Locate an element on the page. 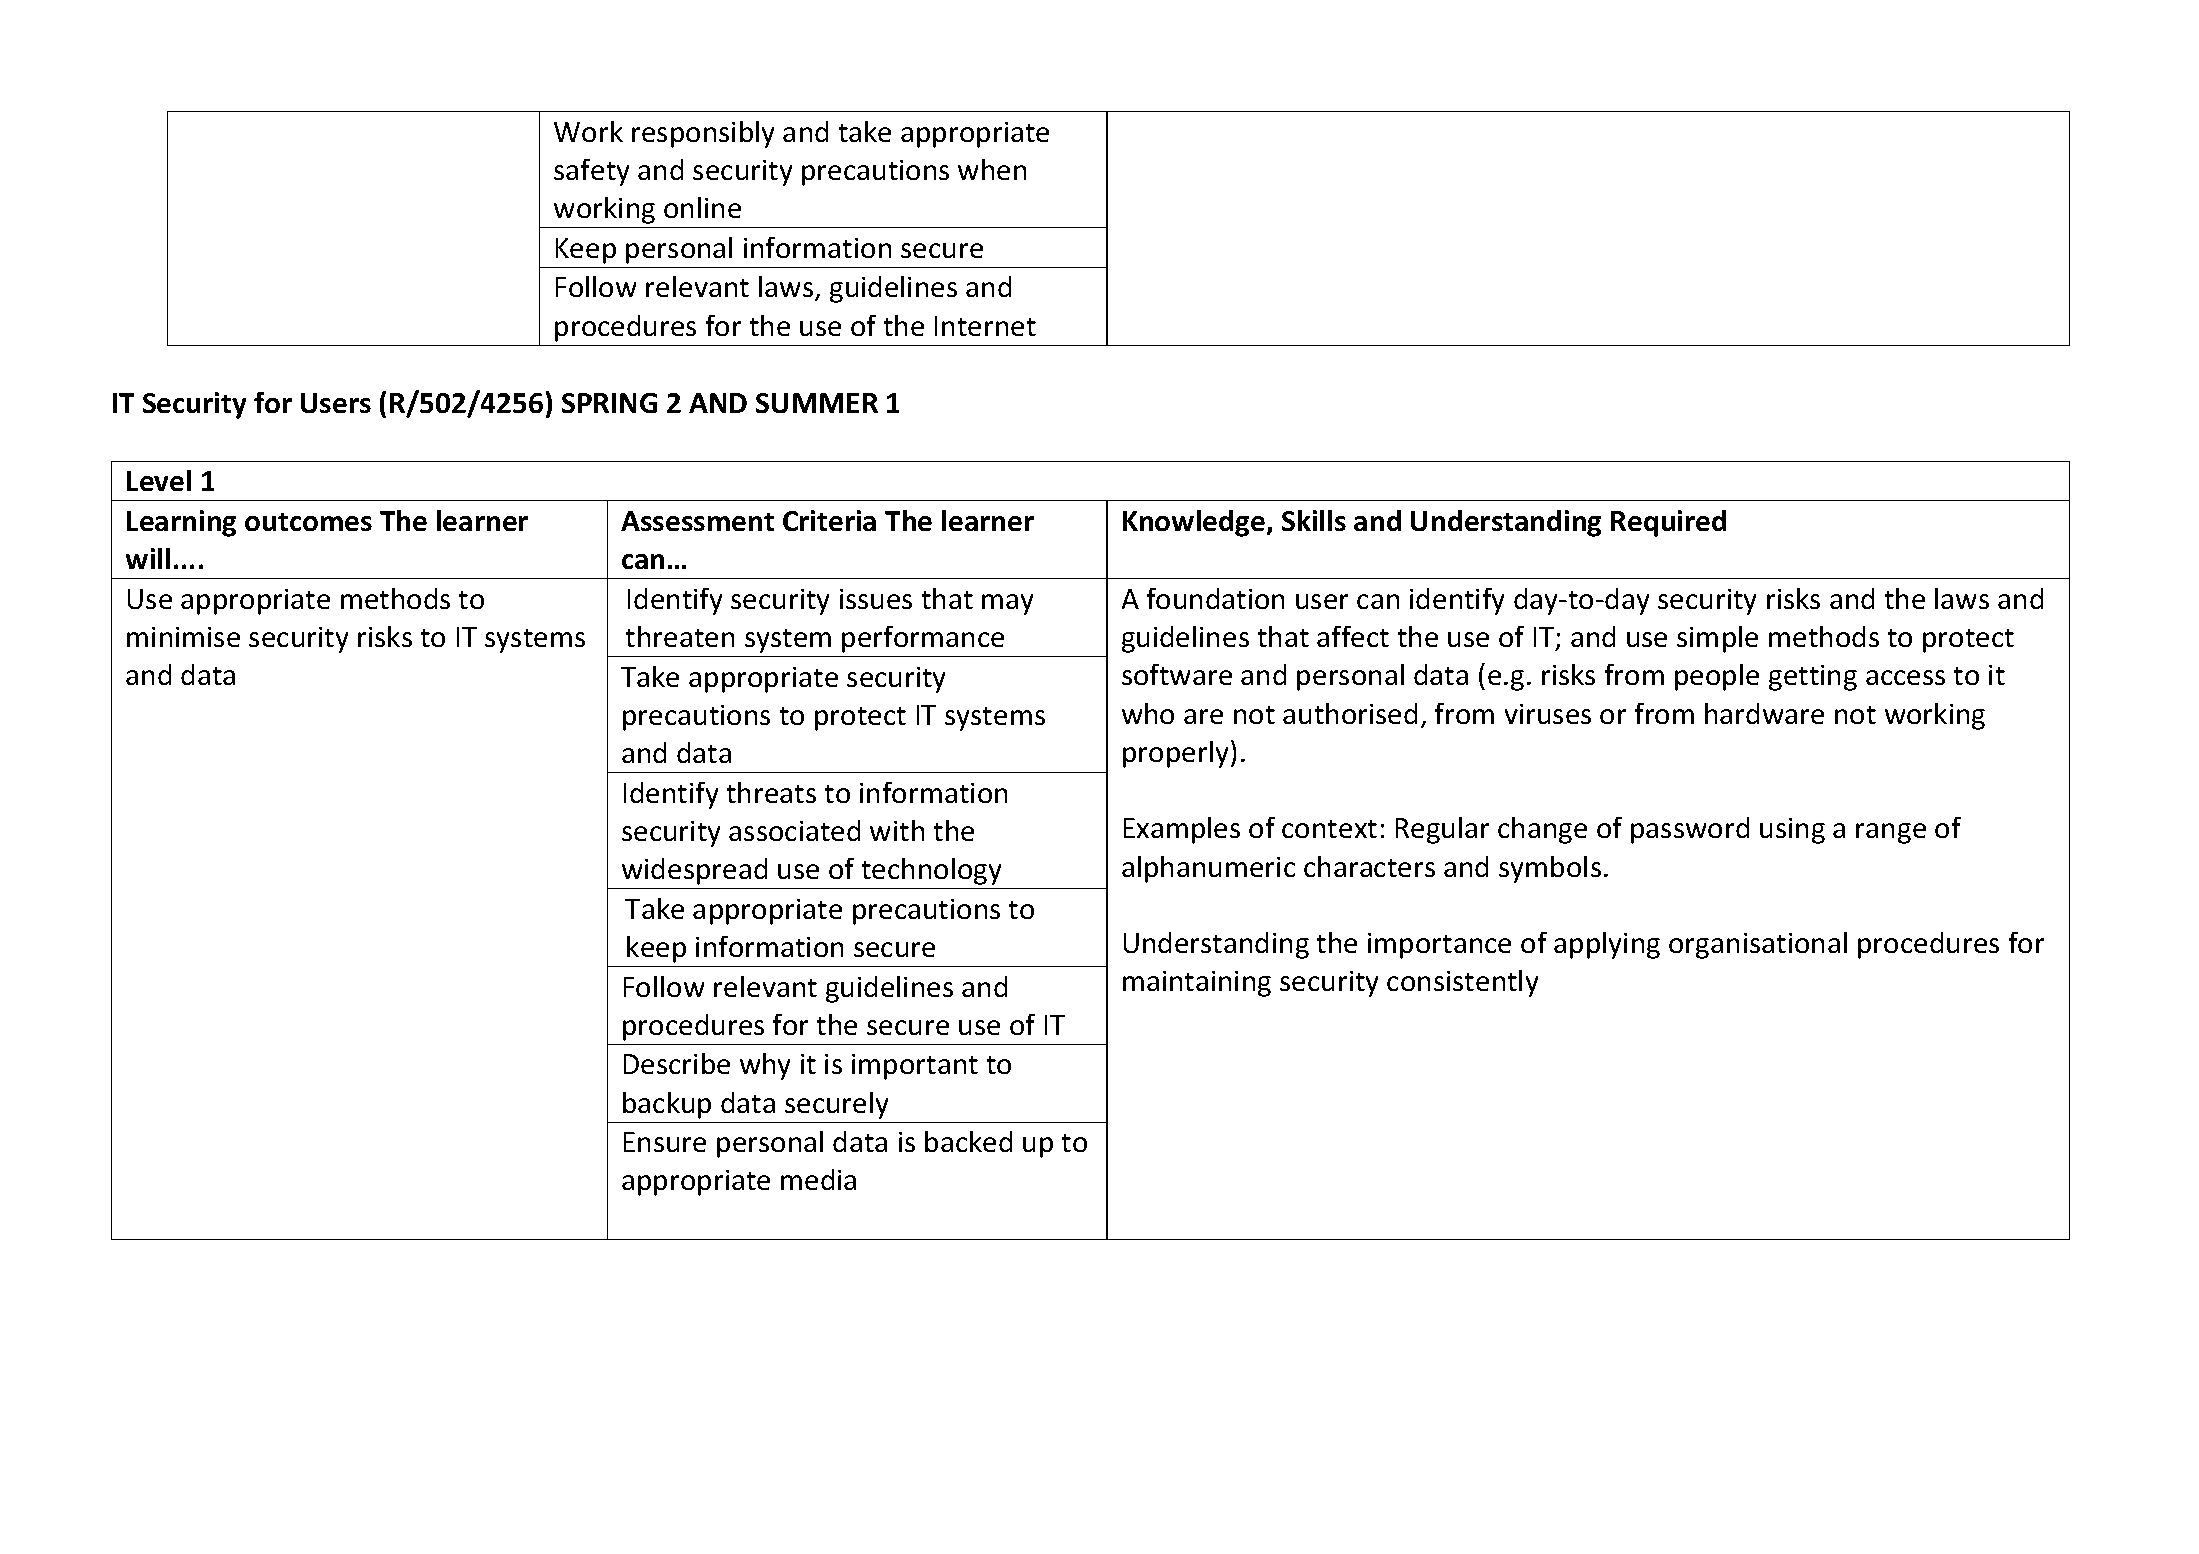 The image size is (2199, 1554). simple is located at coordinates (1717, 639).
